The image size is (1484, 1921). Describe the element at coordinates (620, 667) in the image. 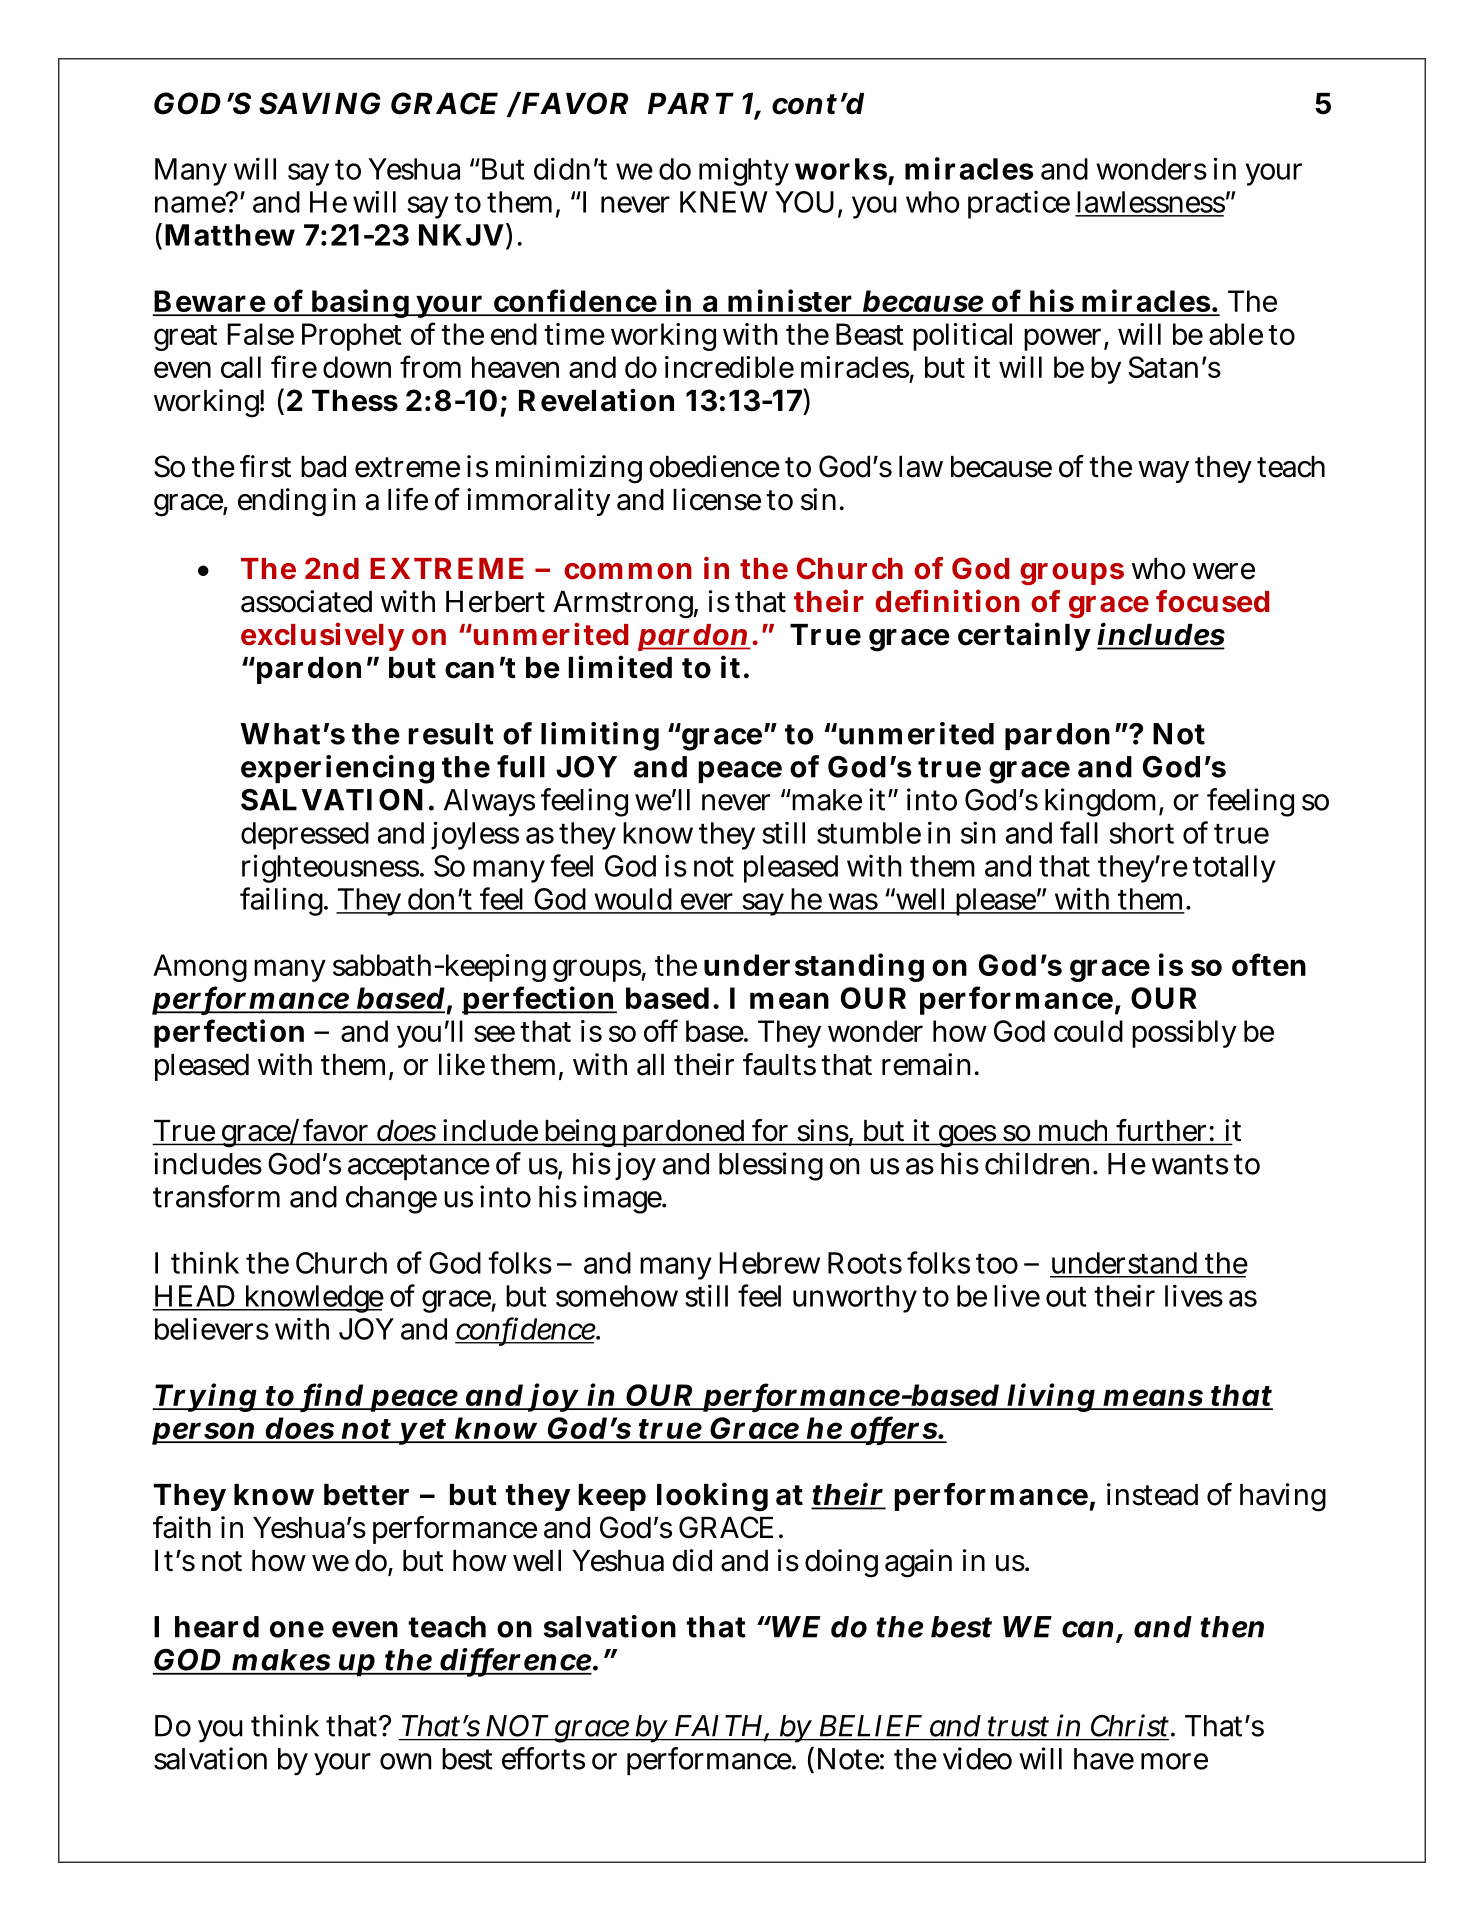

I see `limited` at that location.
